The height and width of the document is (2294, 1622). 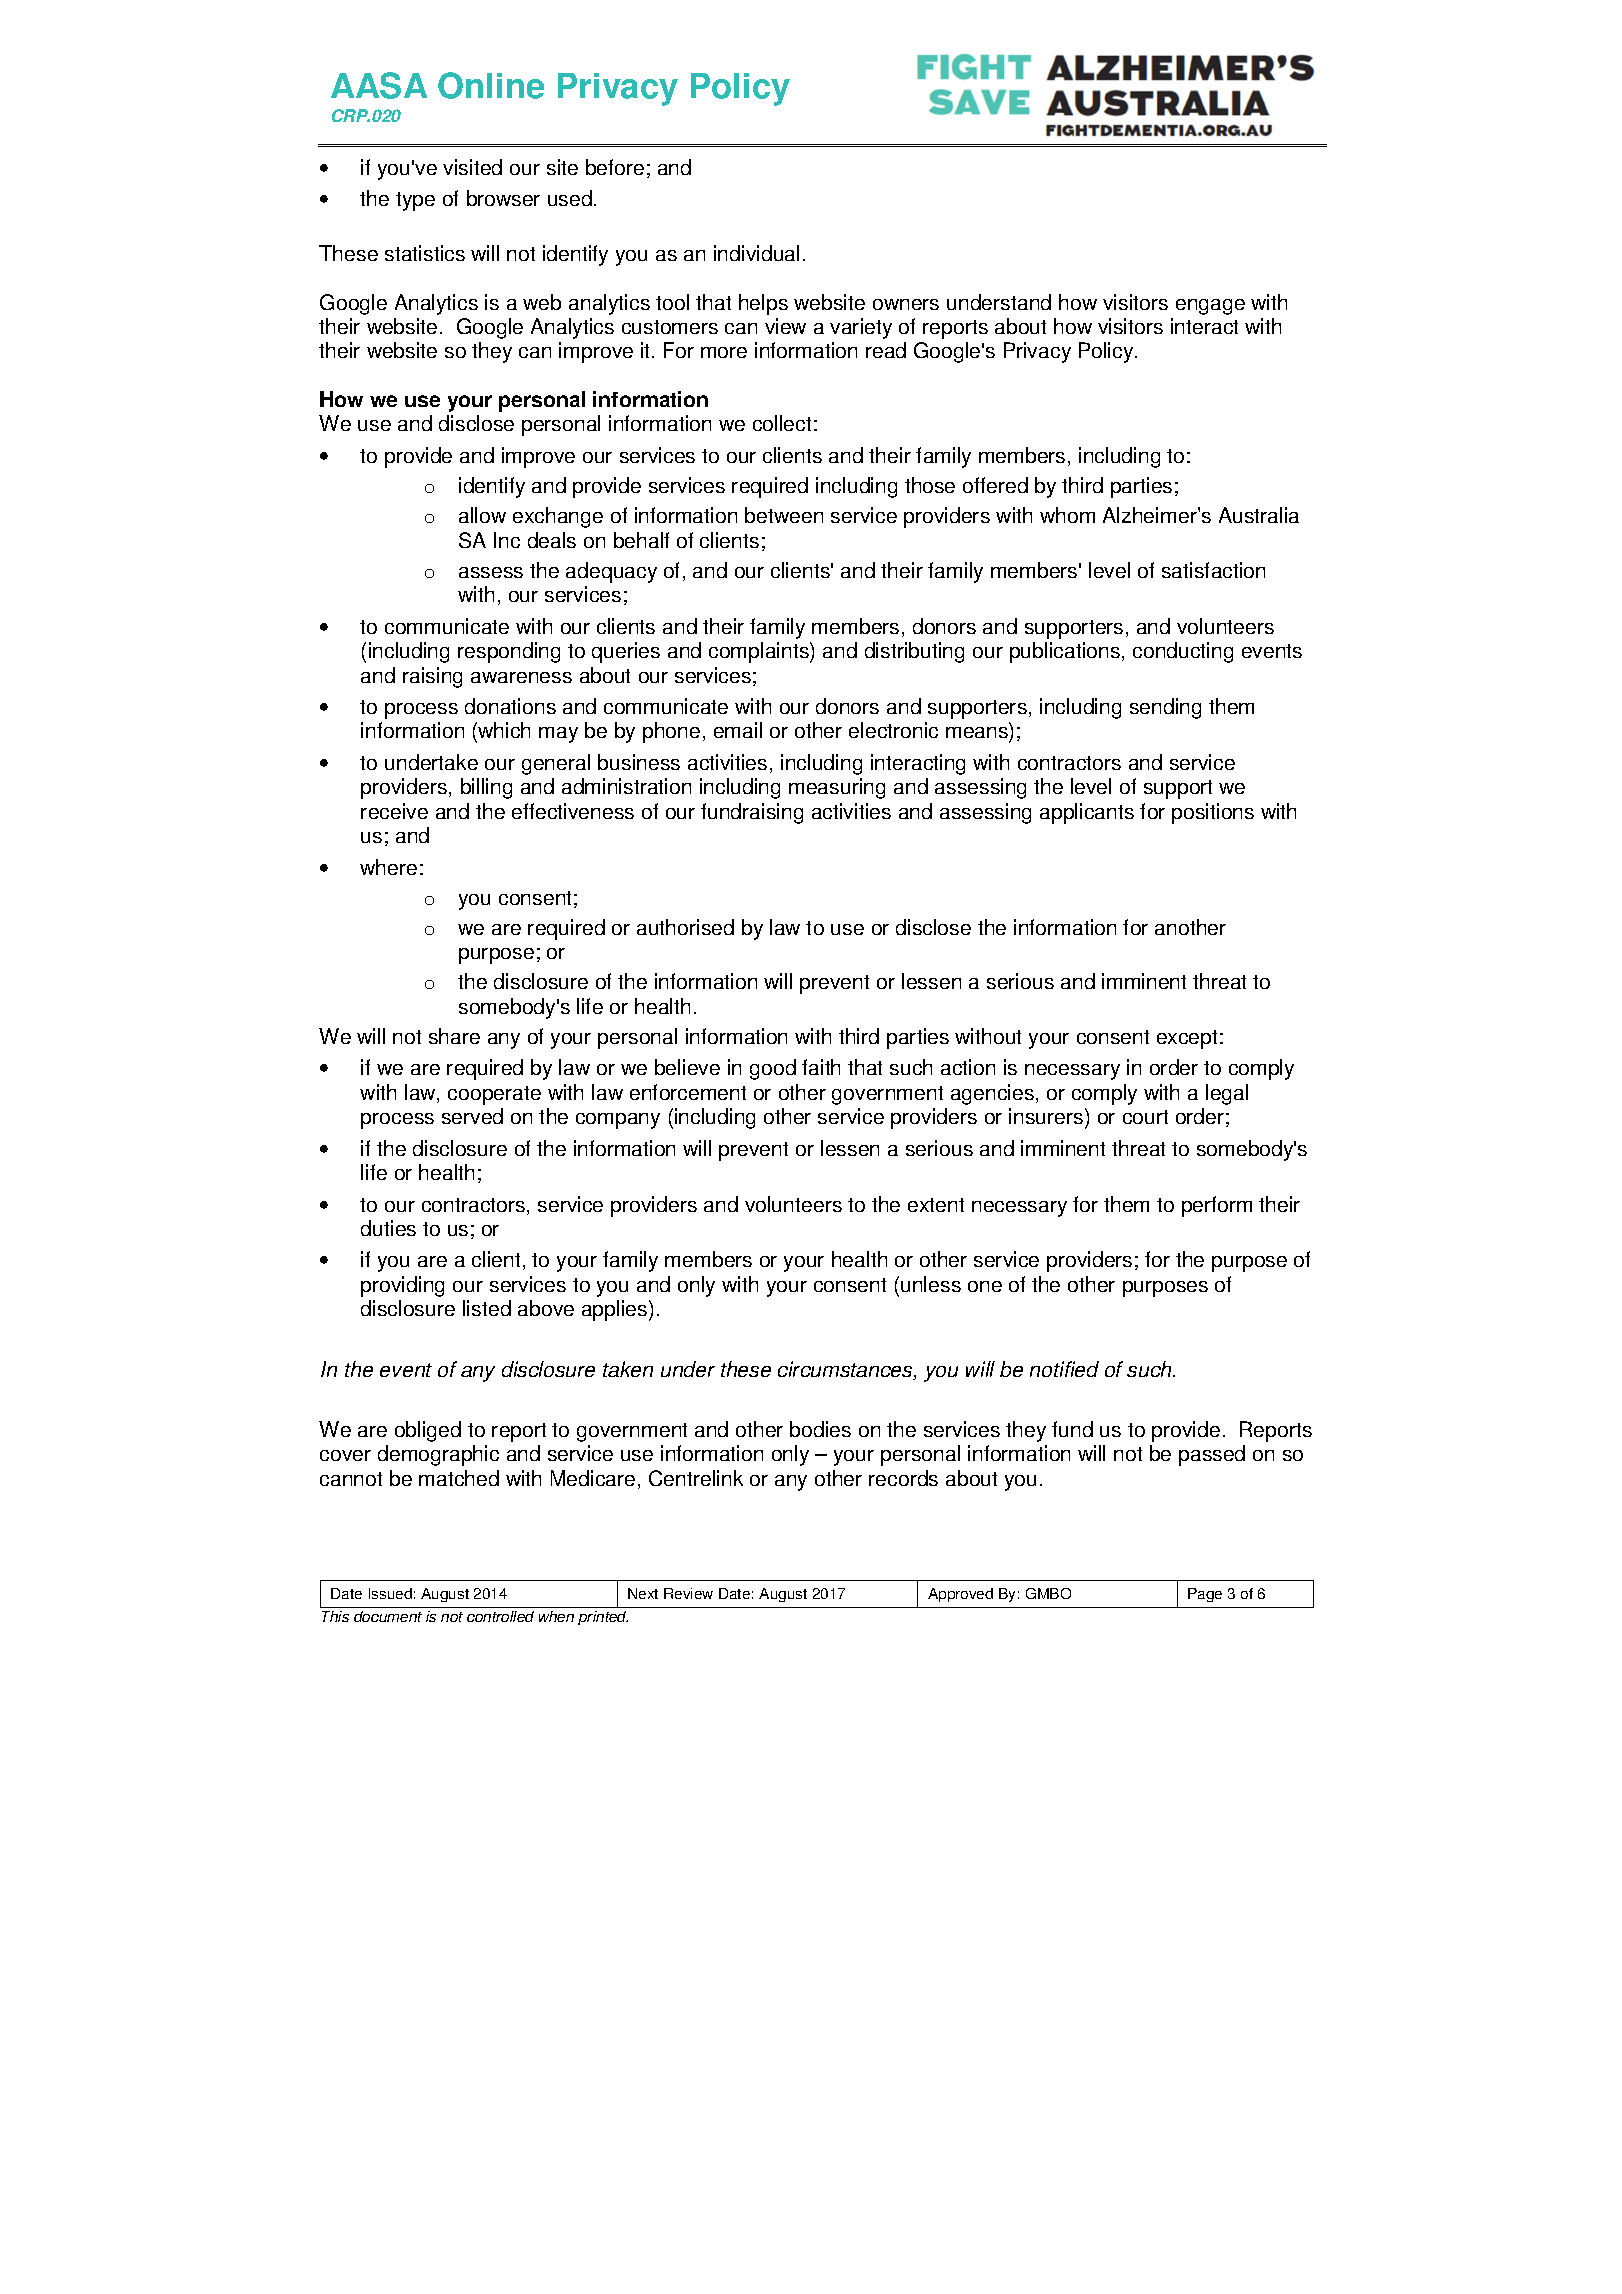 What do you see at coordinates (936, 1205) in the document?
I see `extent` at bounding box center [936, 1205].
